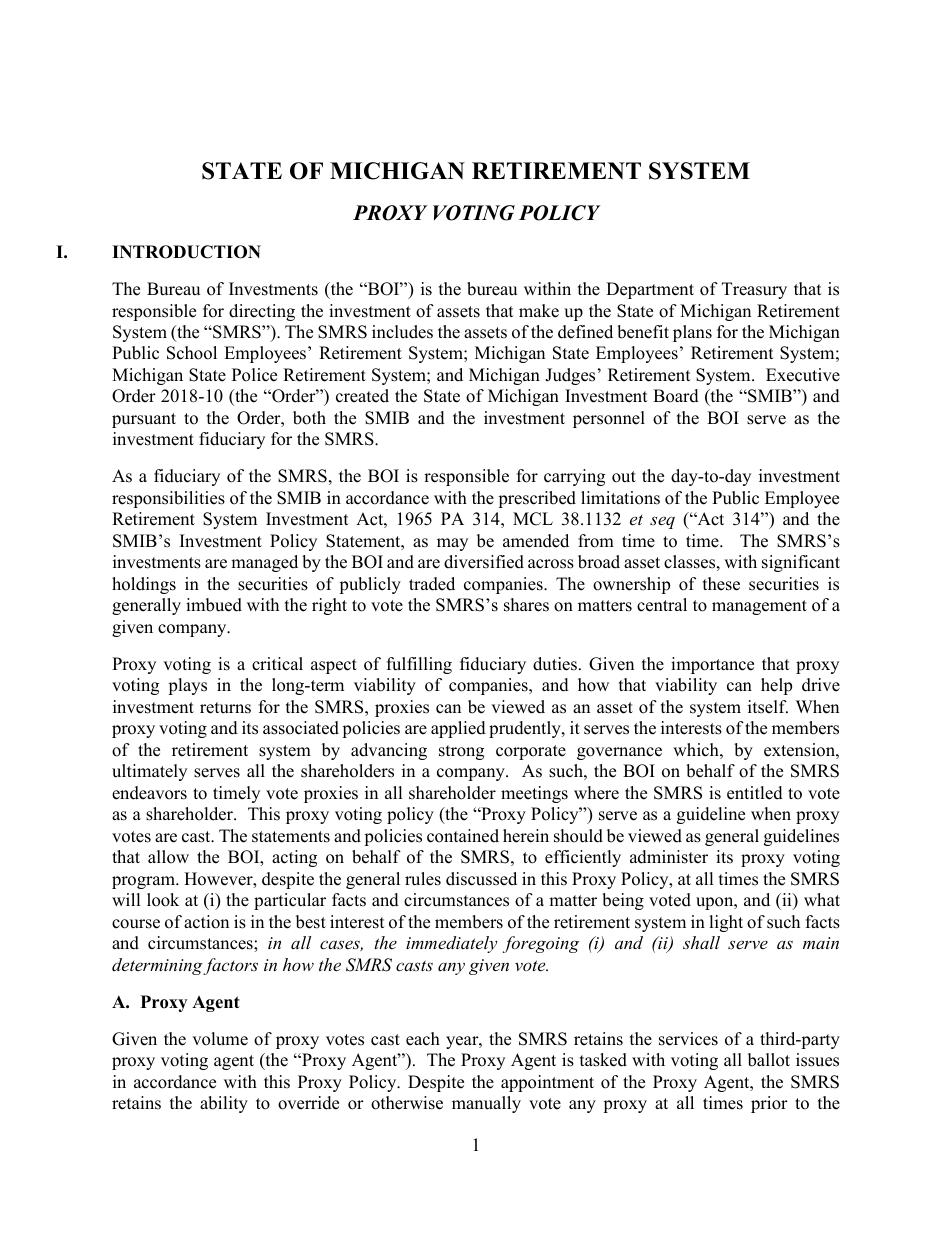 Image resolution: width=952 pixels, height=1233 pixels. Describe the element at coordinates (754, 290) in the screenshot. I see `Treasury` at that location.
